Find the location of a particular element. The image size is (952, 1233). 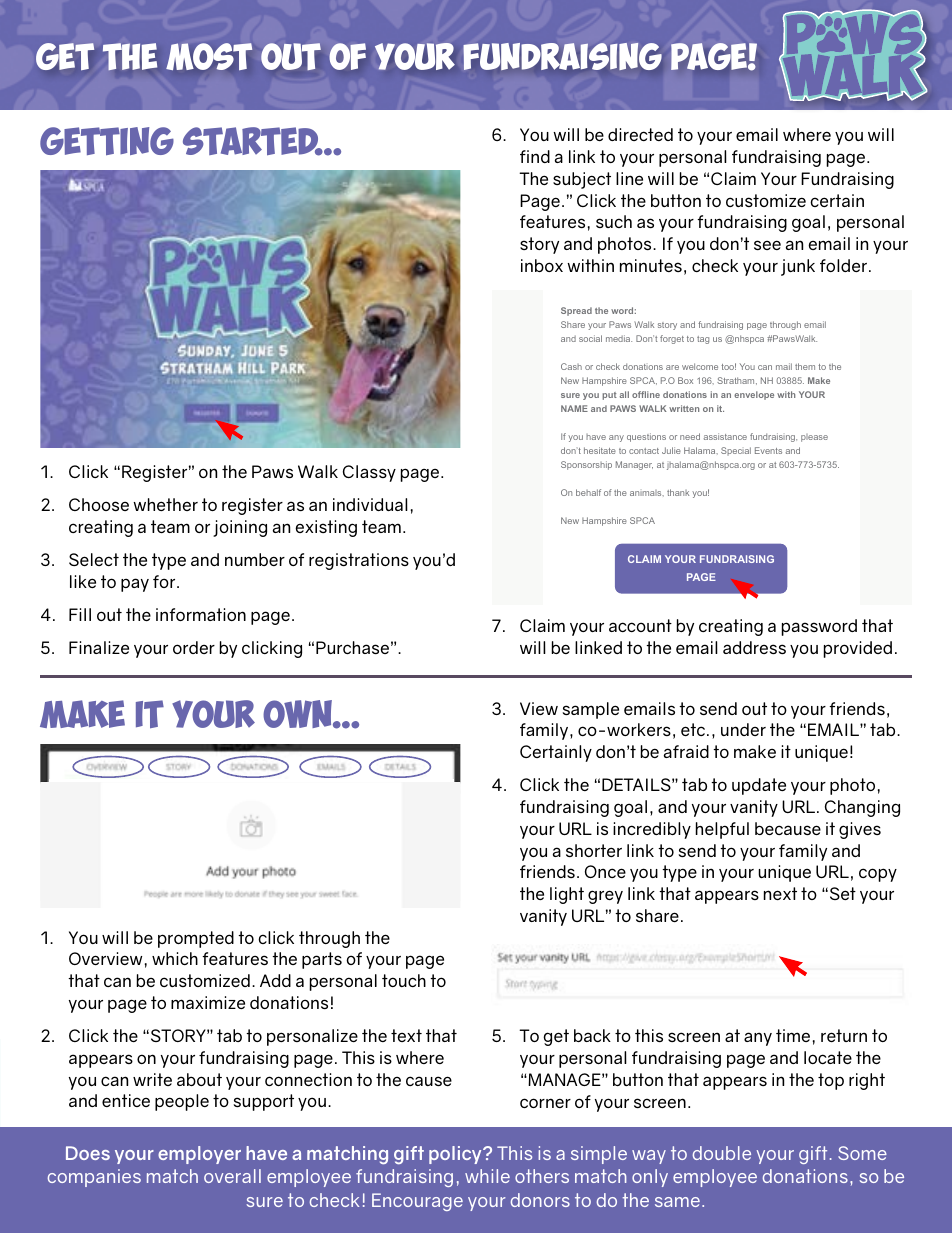

find is located at coordinates (535, 156).
